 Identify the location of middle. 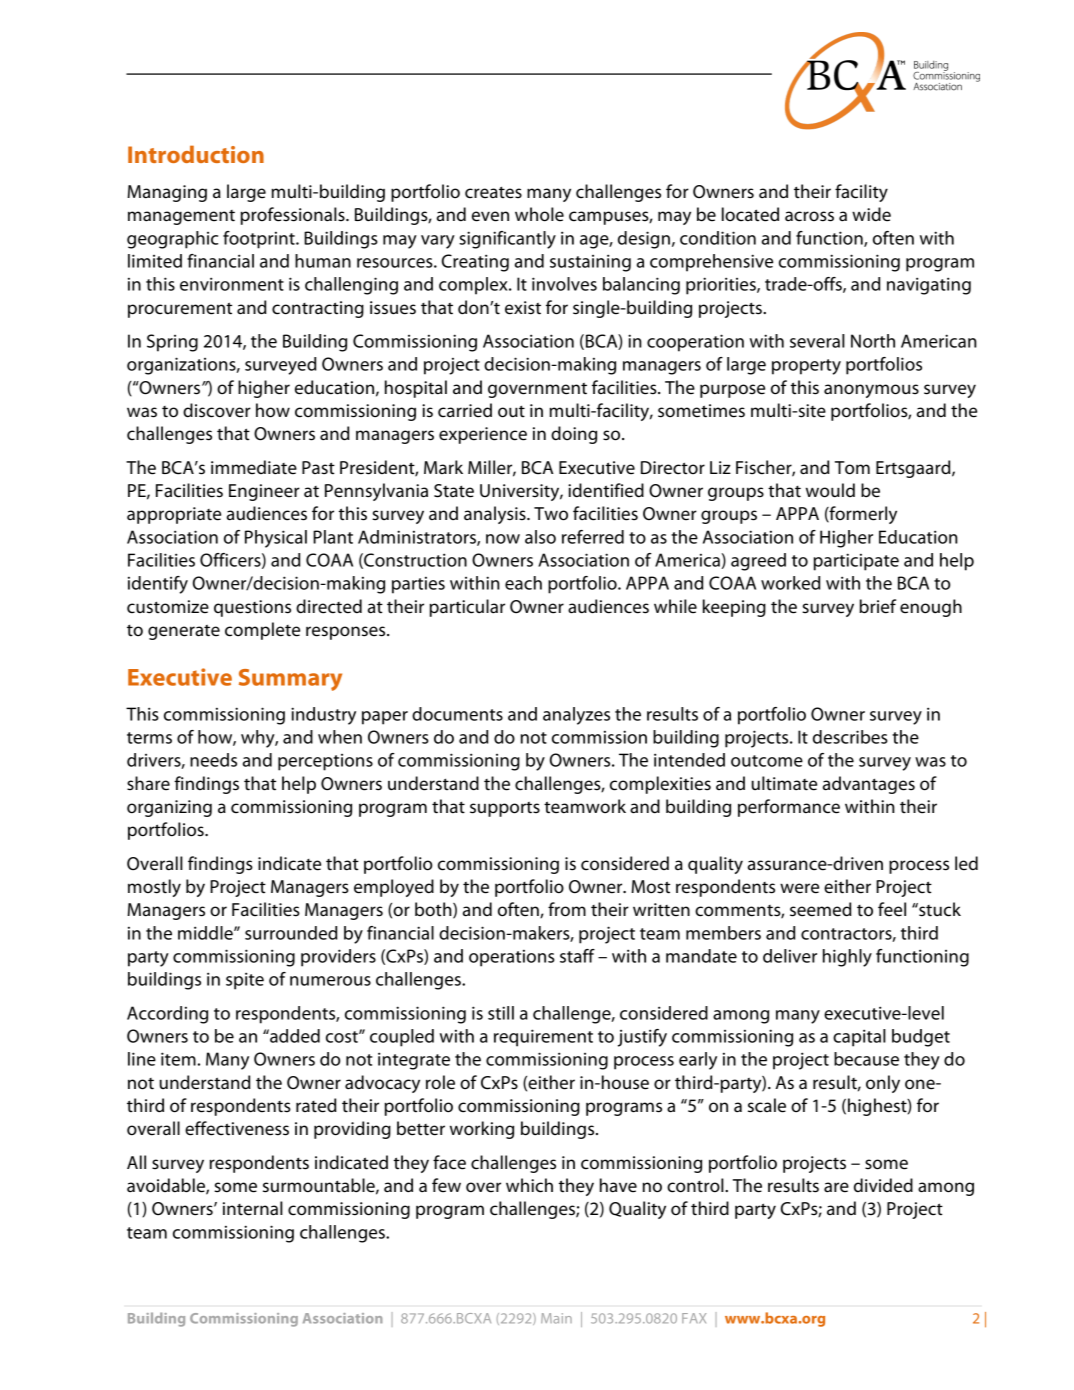
(206, 933).
